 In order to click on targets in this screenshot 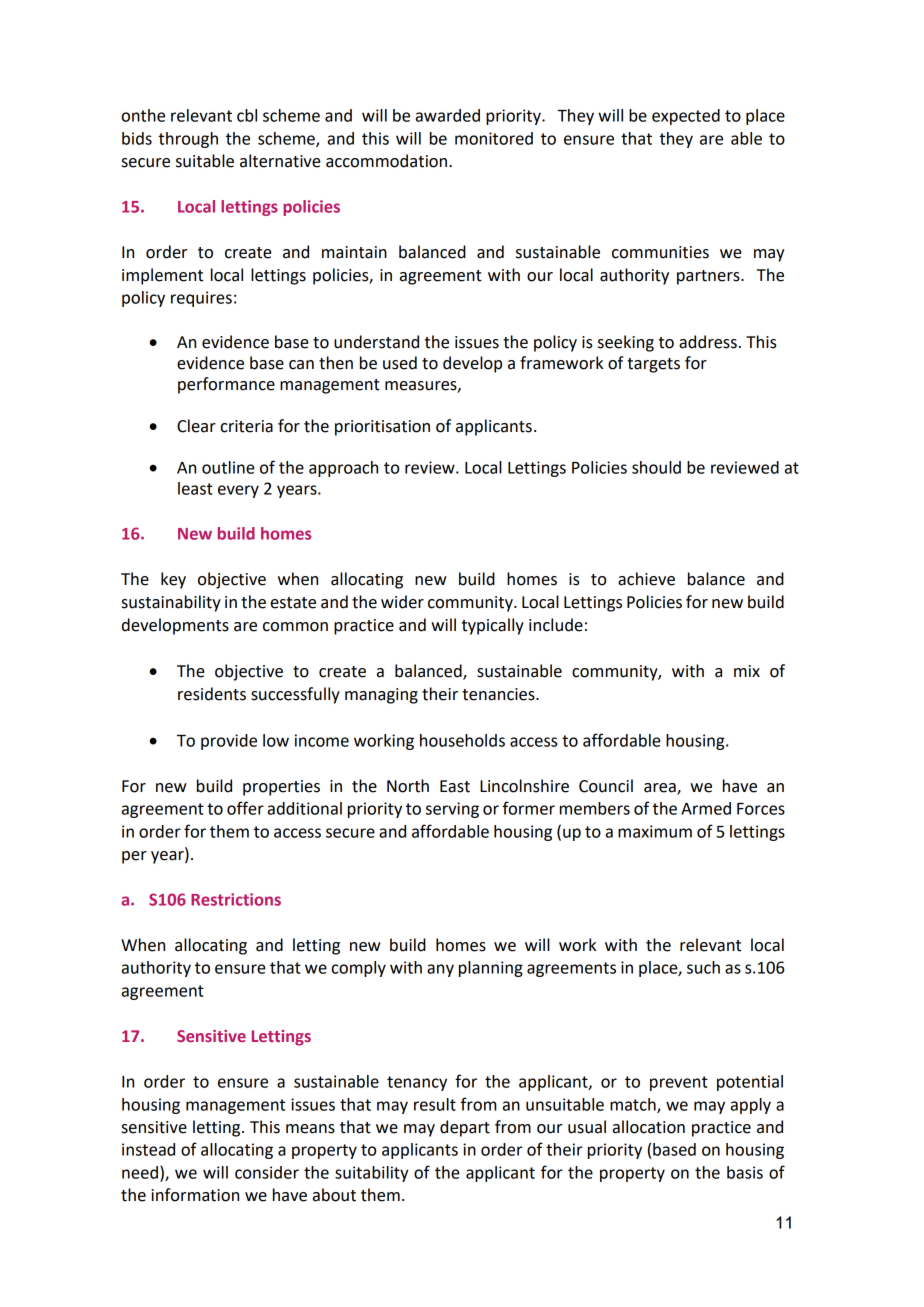, I will do `click(653, 365)`.
